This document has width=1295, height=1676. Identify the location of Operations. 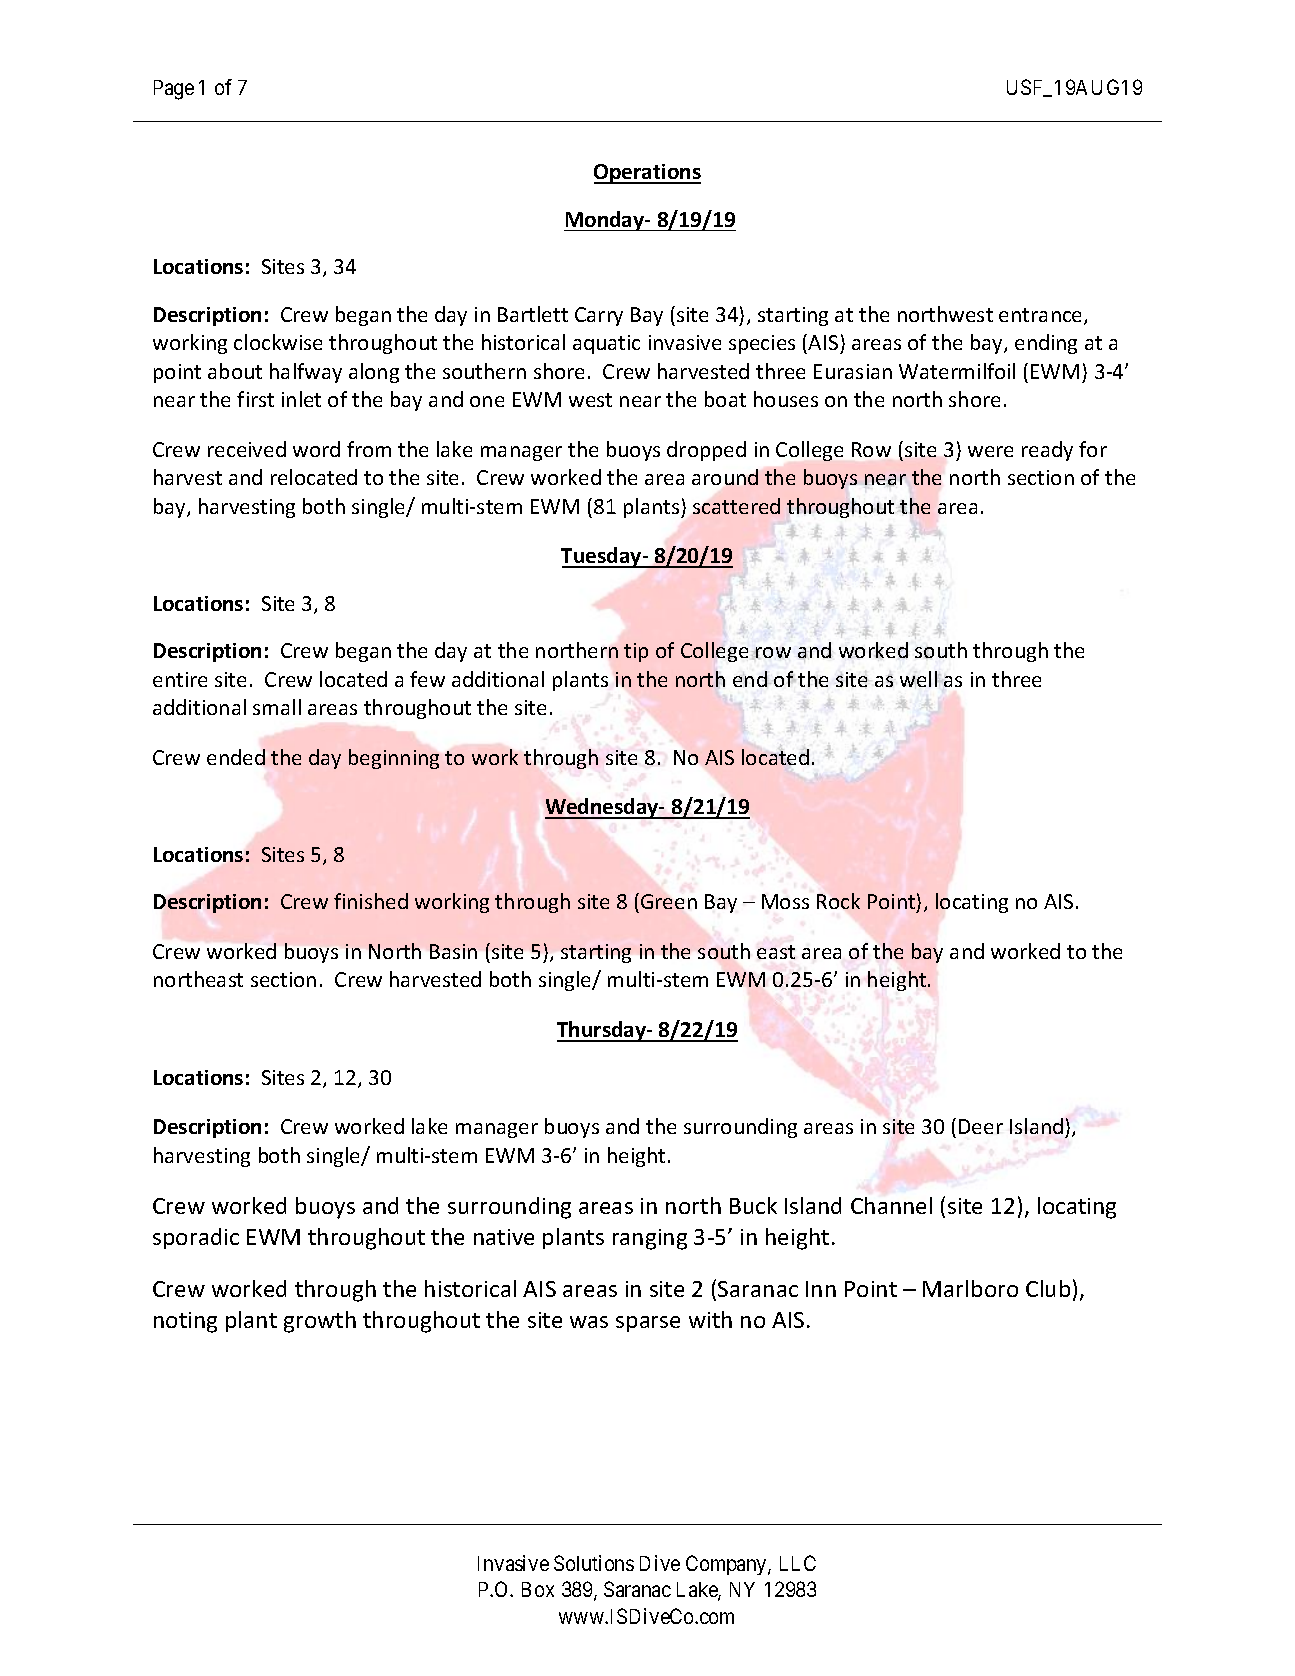
(647, 174).
